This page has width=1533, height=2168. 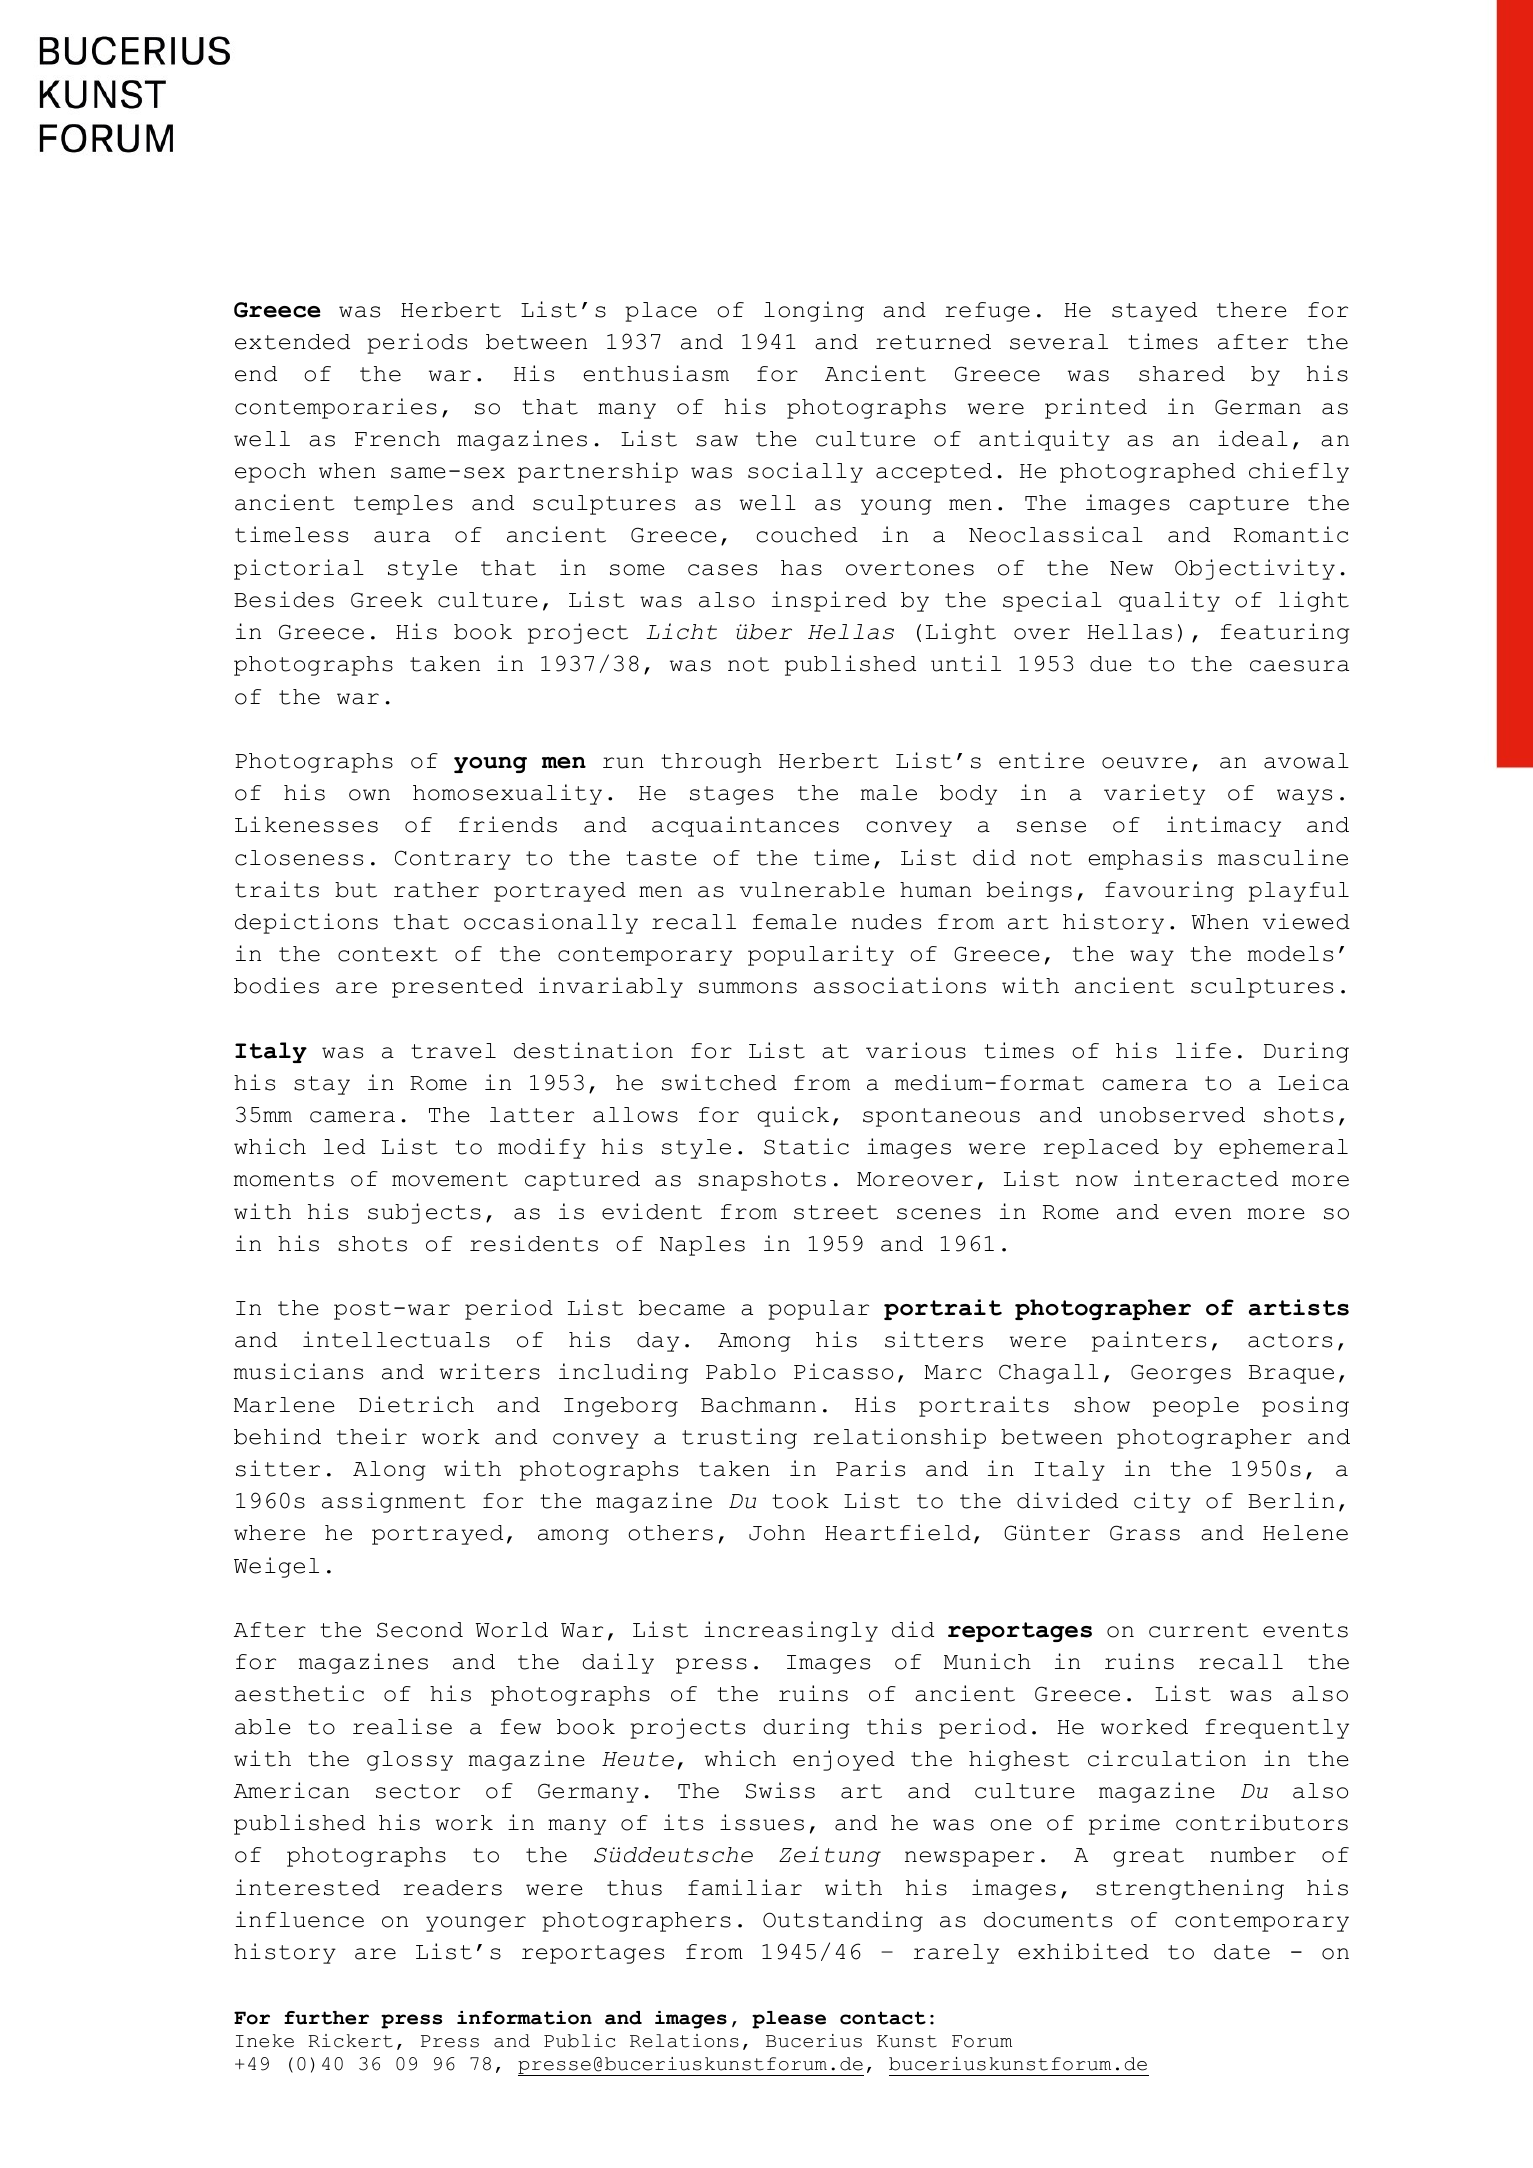 I want to click on longing, so click(x=814, y=311).
